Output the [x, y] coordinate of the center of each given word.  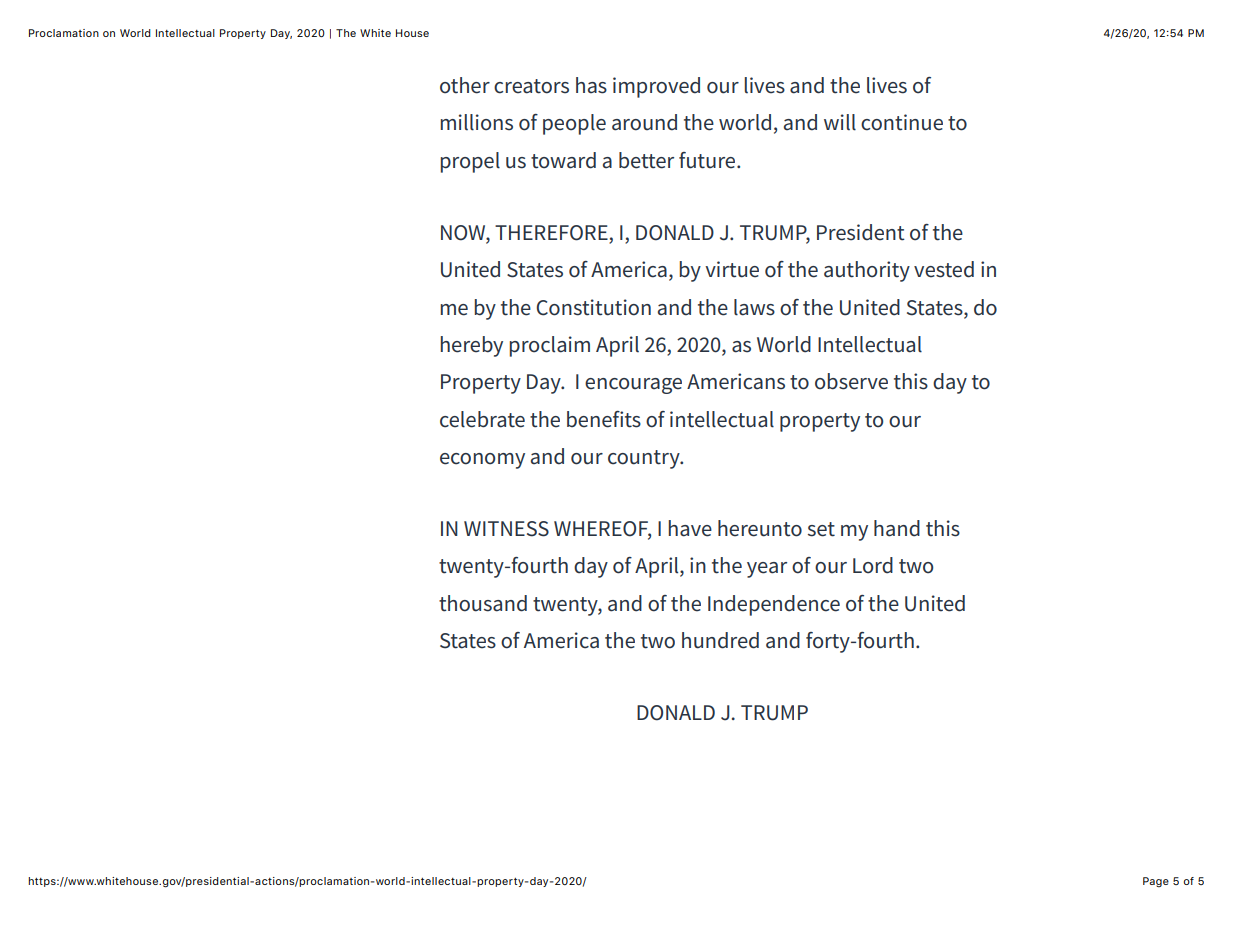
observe [851, 381]
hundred [720, 640]
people [574, 124]
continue [902, 122]
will [840, 122]
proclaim [549, 346]
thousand [483, 603]
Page [1156, 882]
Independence [774, 605]
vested [944, 269]
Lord [873, 565]
